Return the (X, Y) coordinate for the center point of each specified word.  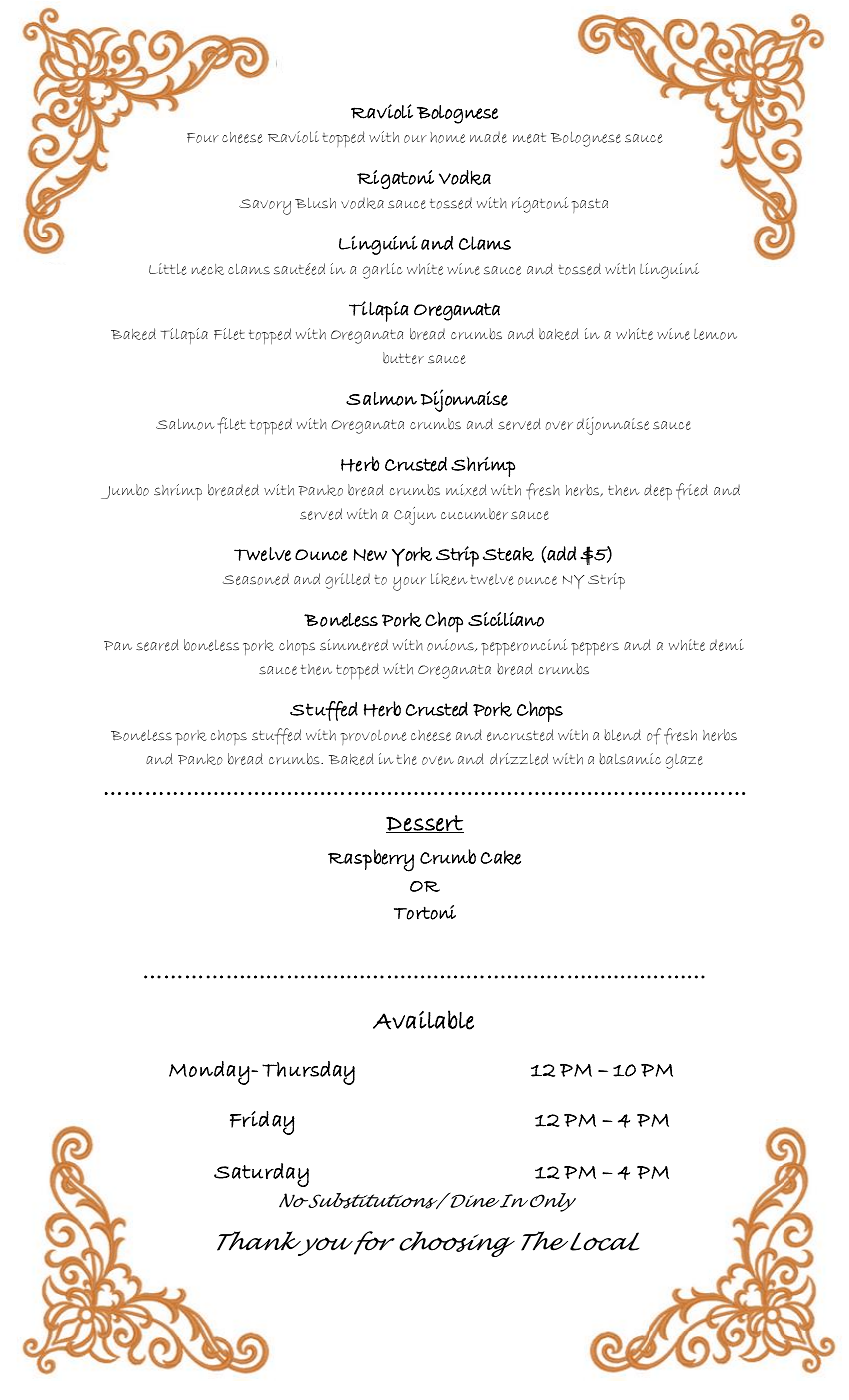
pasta (589, 205)
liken (449, 579)
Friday (262, 1123)
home (447, 137)
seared (157, 645)
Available (423, 1020)
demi (727, 645)
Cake (501, 857)
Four (203, 138)
